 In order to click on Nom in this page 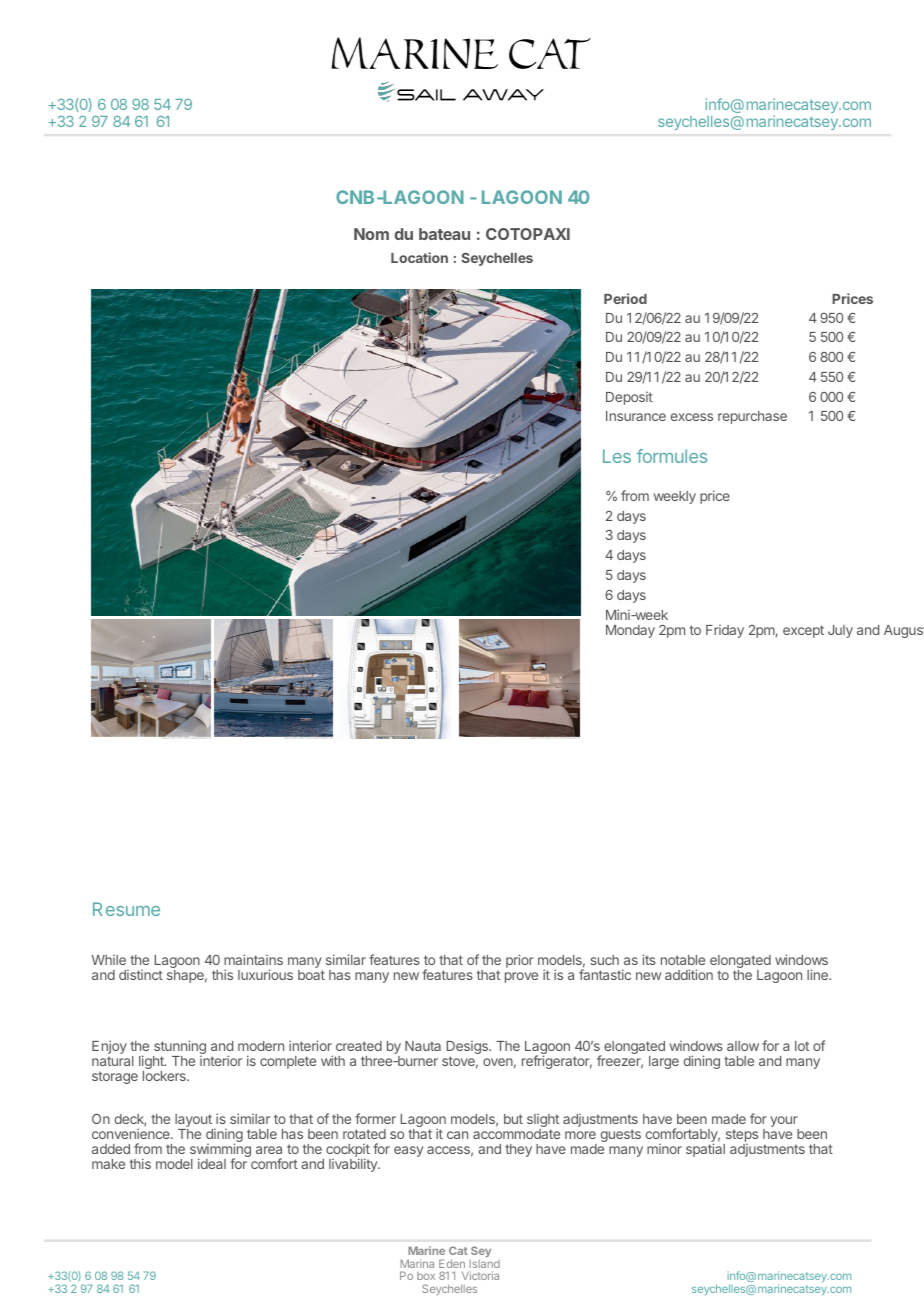, I will do `click(371, 234)`.
